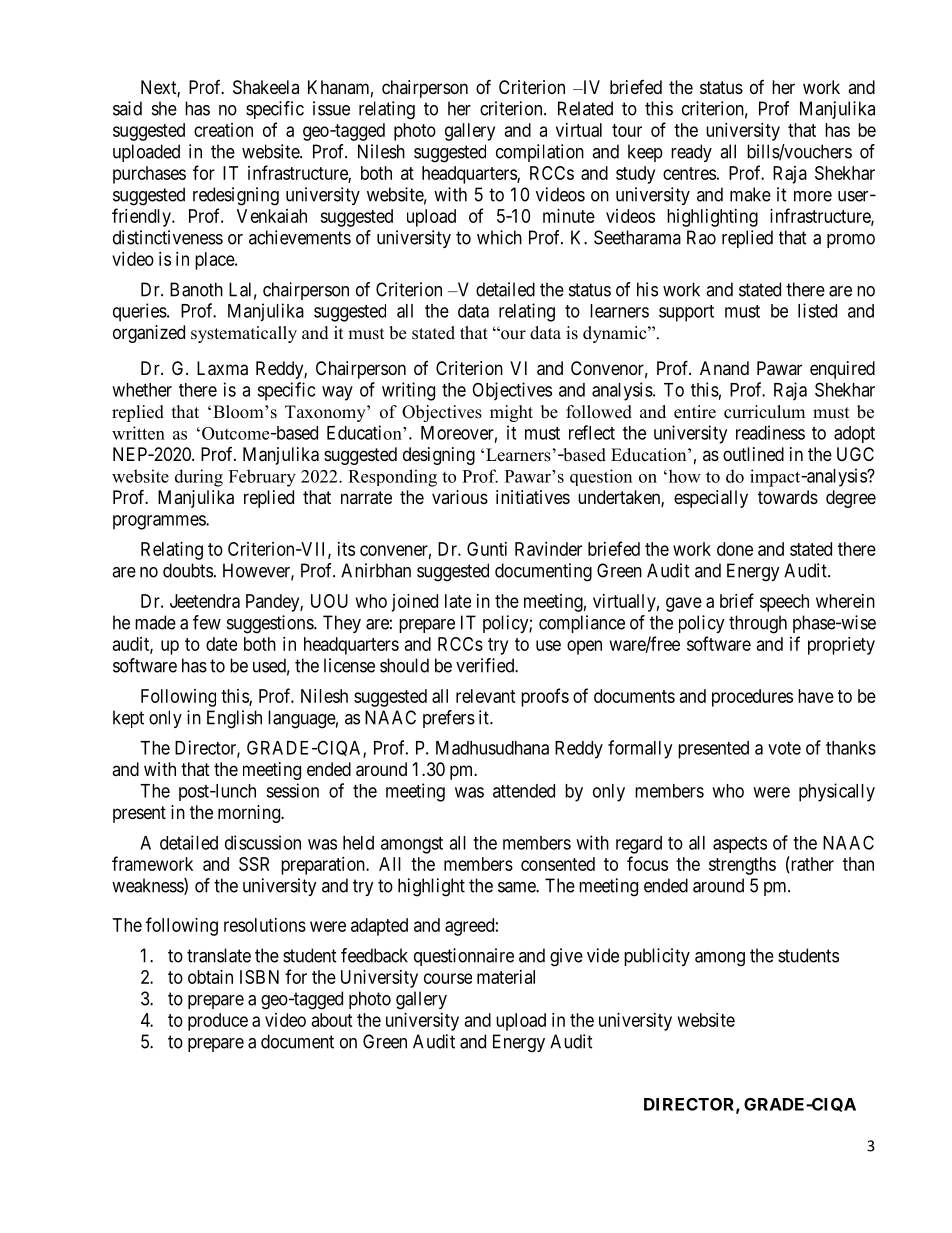 The width and height of the image is (952, 1233). Describe the element at coordinates (506, 977) in the image. I see `material` at that location.
